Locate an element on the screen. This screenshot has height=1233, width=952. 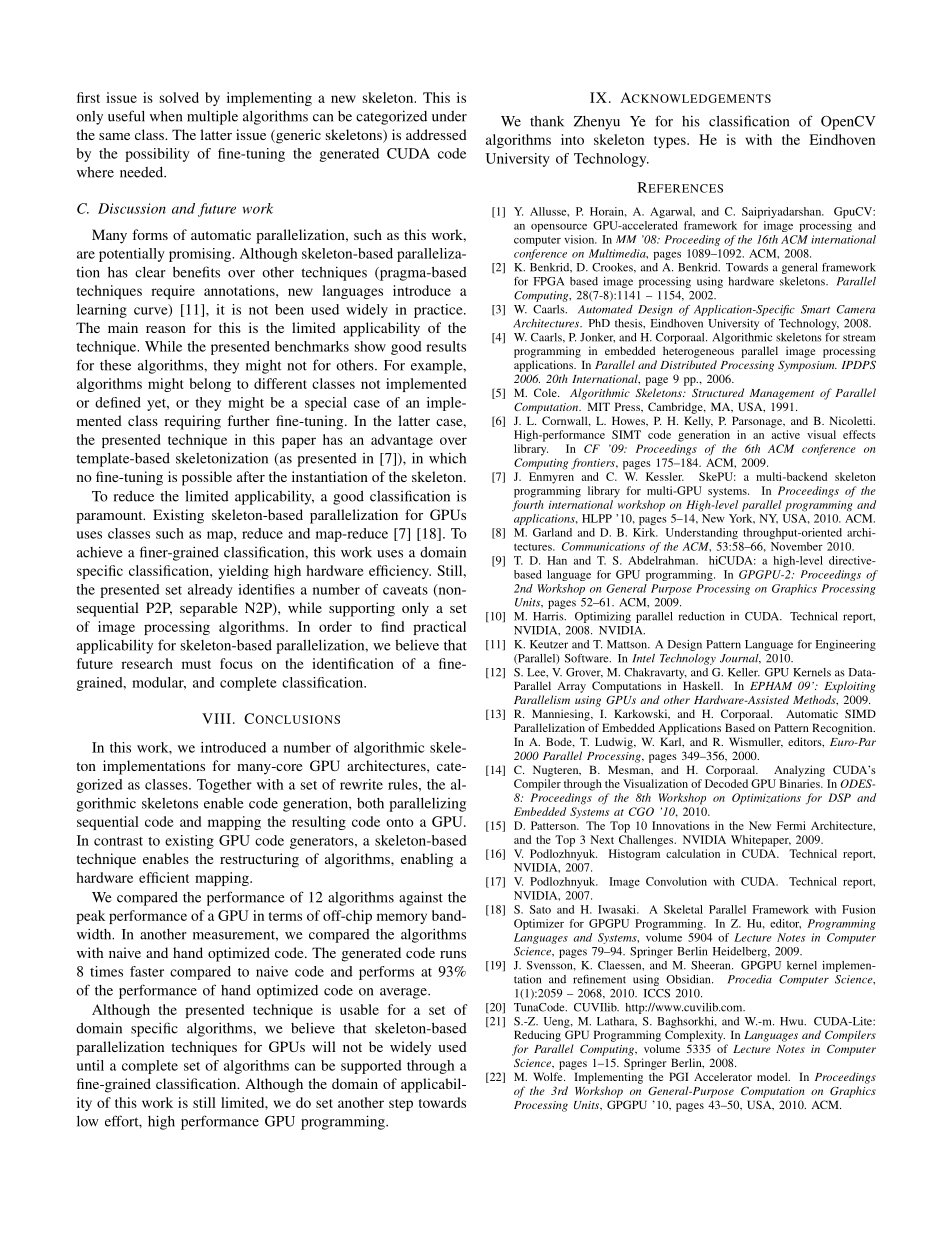
addressed is located at coordinates (436, 134).
